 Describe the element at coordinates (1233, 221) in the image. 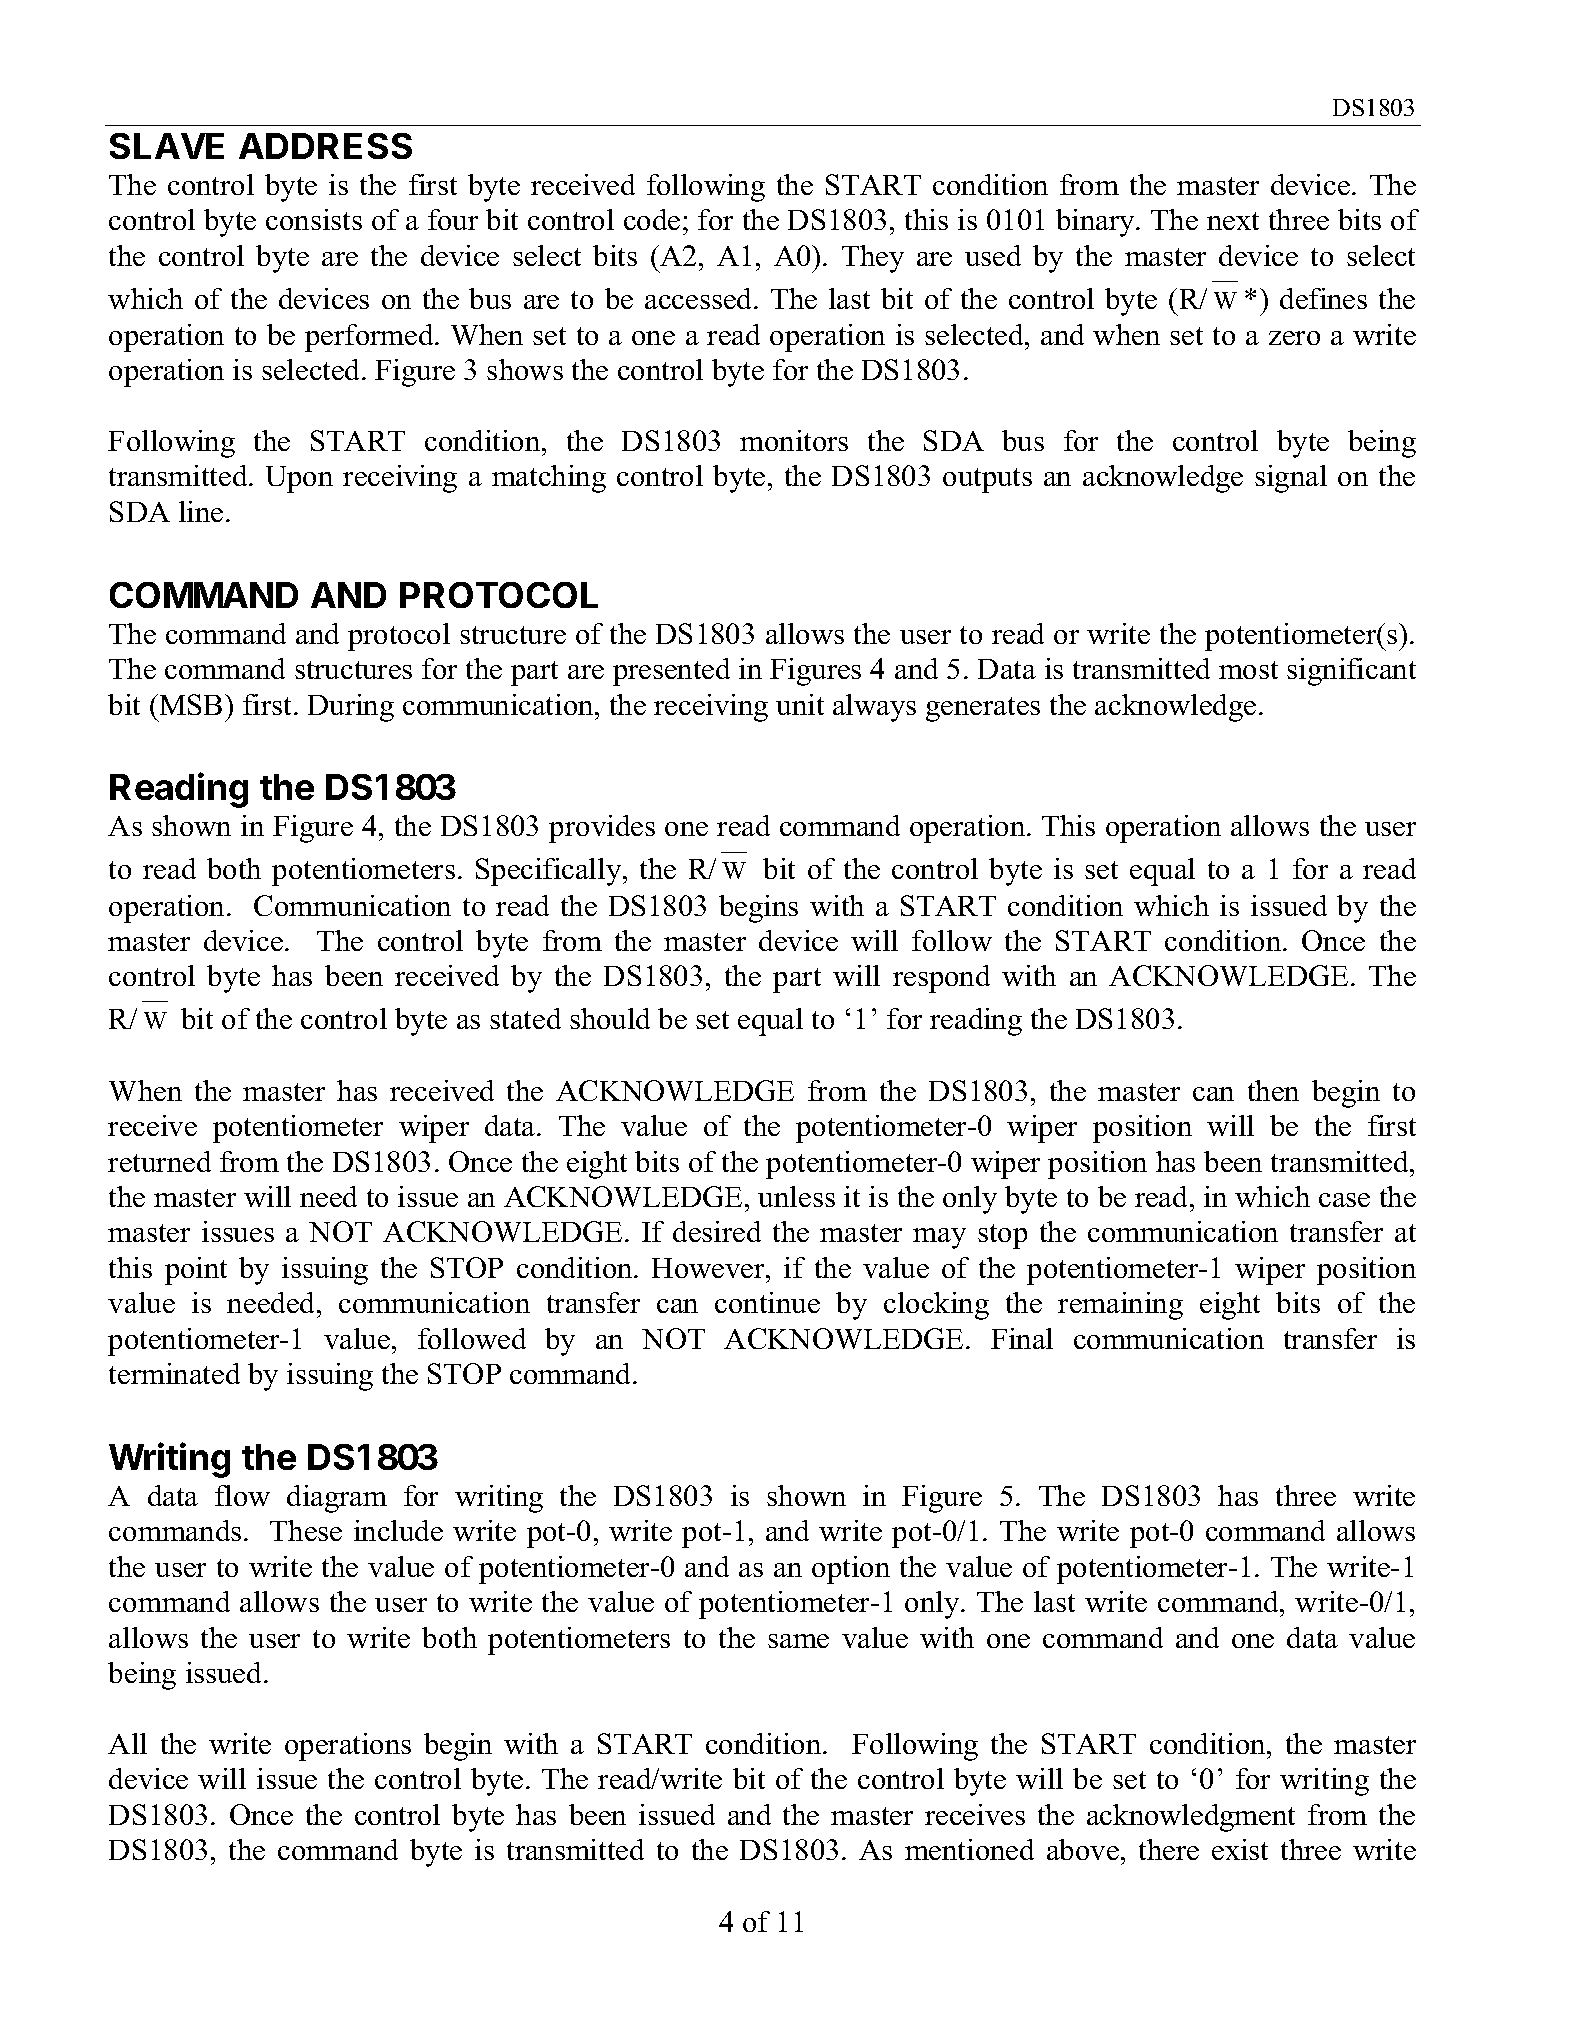

I see `next` at that location.
